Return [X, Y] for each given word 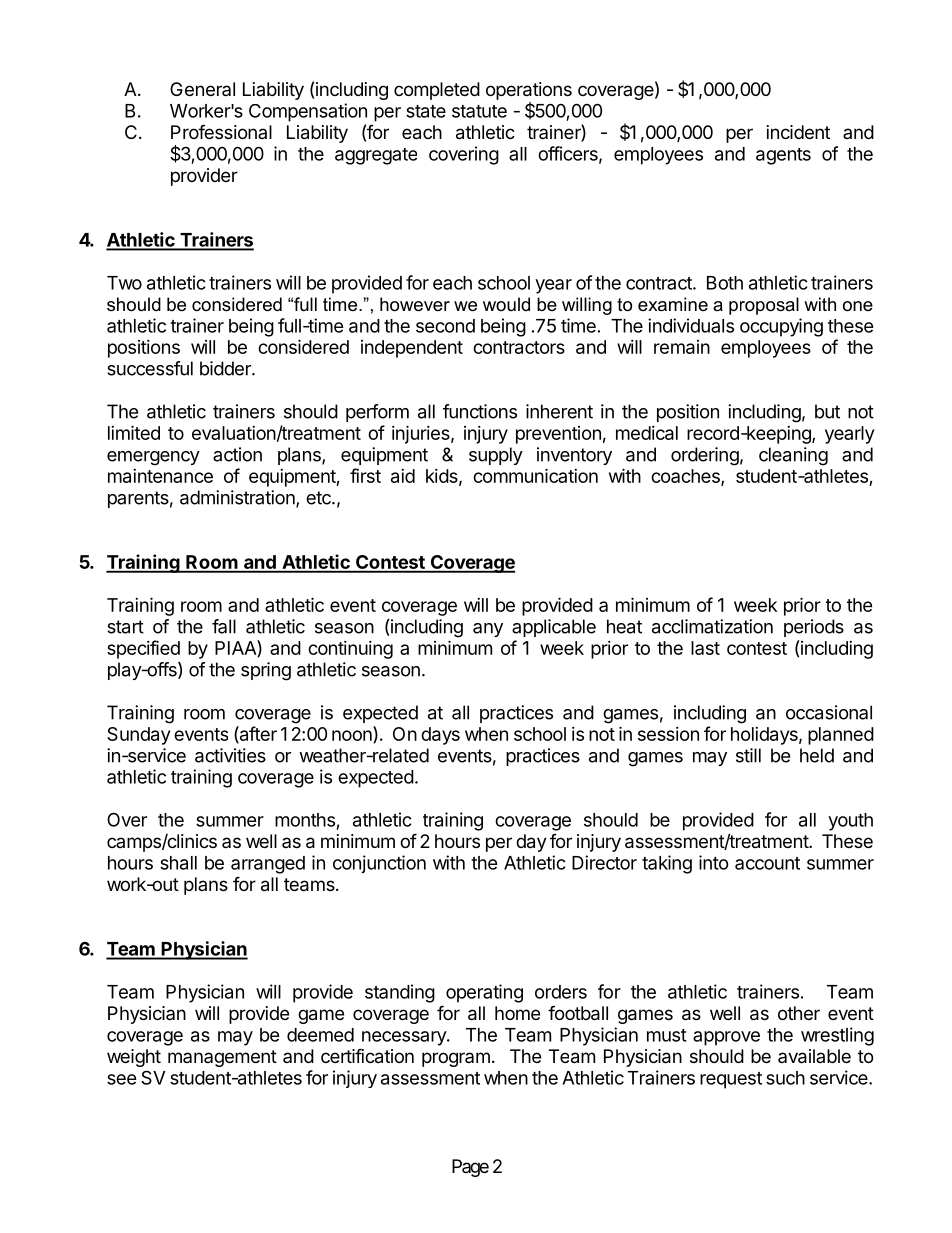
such [785, 1078]
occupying [781, 327]
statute [479, 111]
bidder [226, 368]
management [222, 1058]
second [445, 326]
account [767, 863]
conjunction [379, 864]
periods [814, 628]
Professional [221, 131]
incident [798, 132]
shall [178, 863]
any [488, 630]
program [456, 1059]
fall [224, 626]
